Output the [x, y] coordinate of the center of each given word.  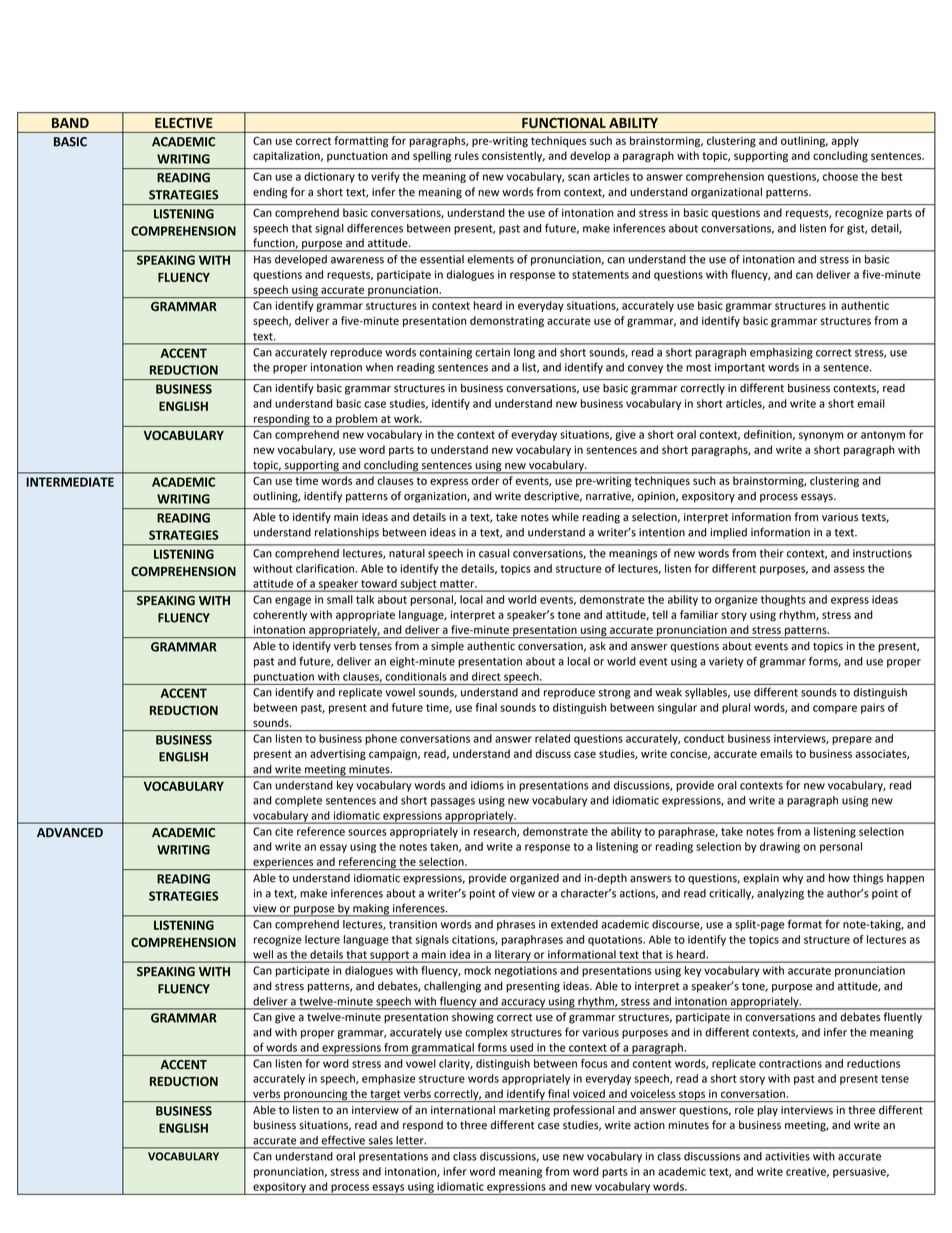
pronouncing [315, 1096]
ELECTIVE [183, 123]
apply [845, 141]
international [463, 1110]
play [768, 1111]
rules [467, 155]
